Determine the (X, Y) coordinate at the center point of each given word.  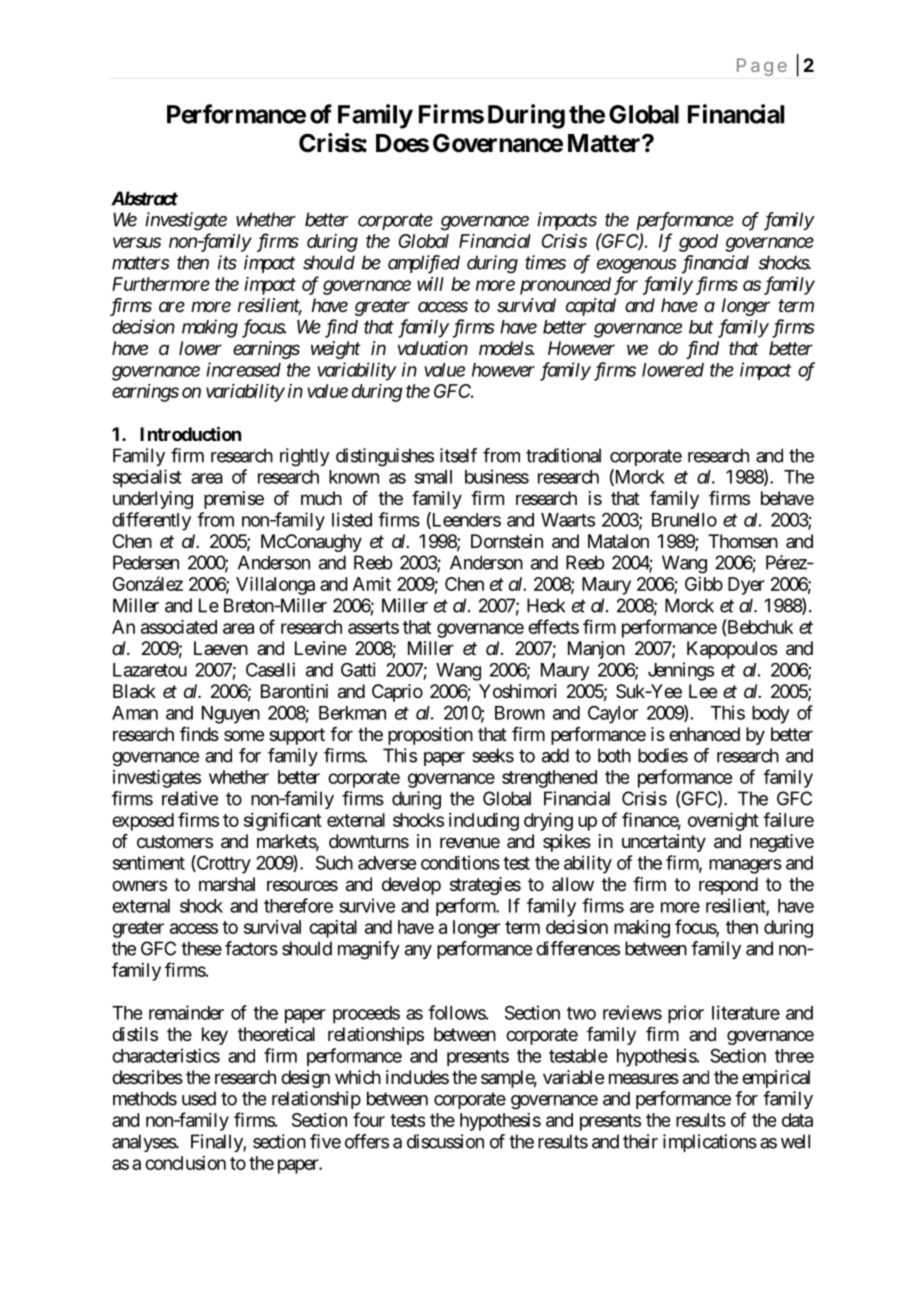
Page (762, 67)
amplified (424, 264)
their (640, 1141)
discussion (445, 1141)
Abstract (144, 198)
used (199, 1098)
